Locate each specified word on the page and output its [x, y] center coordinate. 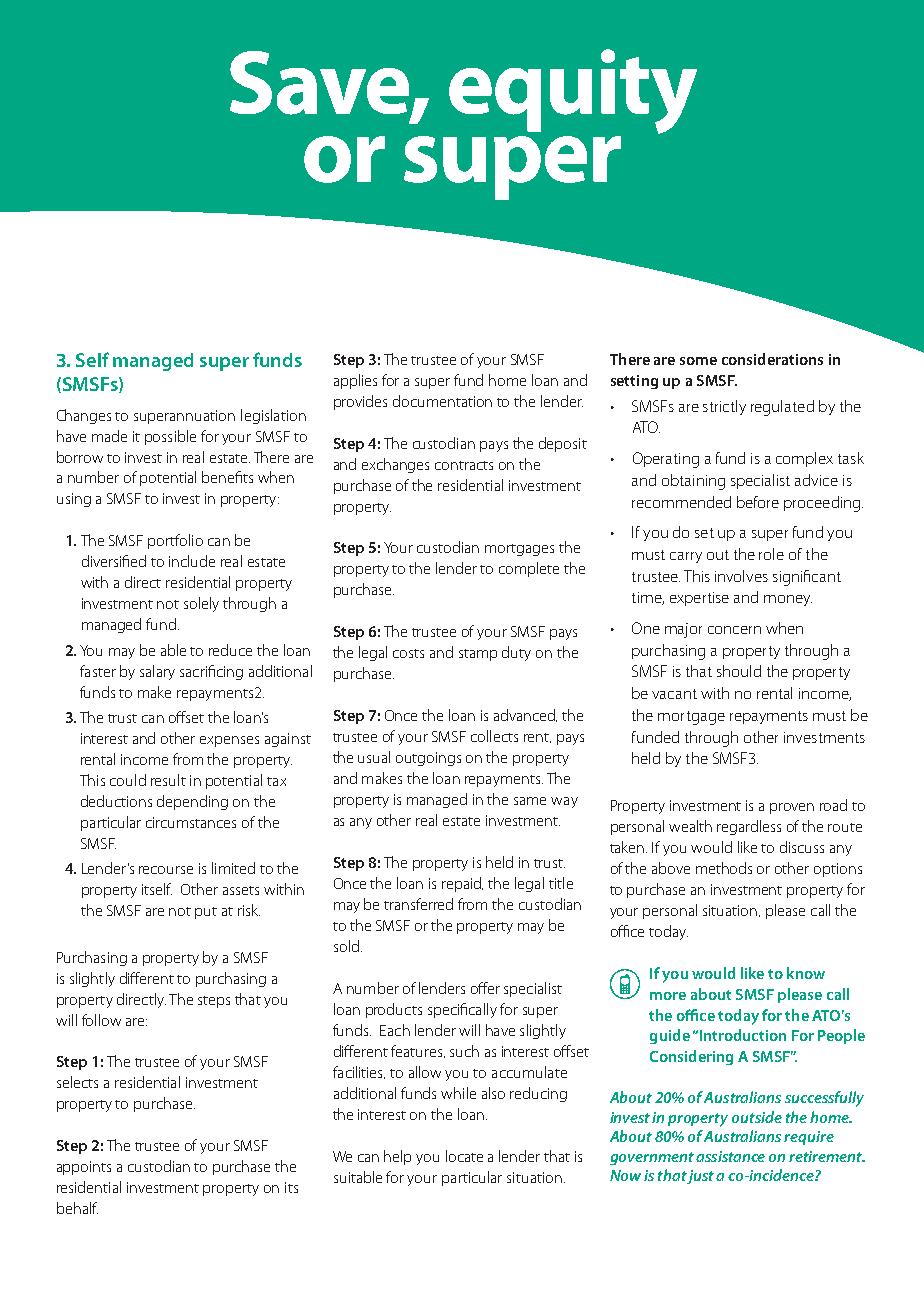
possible [170, 437]
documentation [442, 401]
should [739, 671]
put [206, 913]
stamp [478, 655]
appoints [84, 1168]
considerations [772, 359]
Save [321, 84]
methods [724, 868]
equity [573, 91]
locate [464, 1156]
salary [157, 672]
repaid [462, 884]
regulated [782, 408]
